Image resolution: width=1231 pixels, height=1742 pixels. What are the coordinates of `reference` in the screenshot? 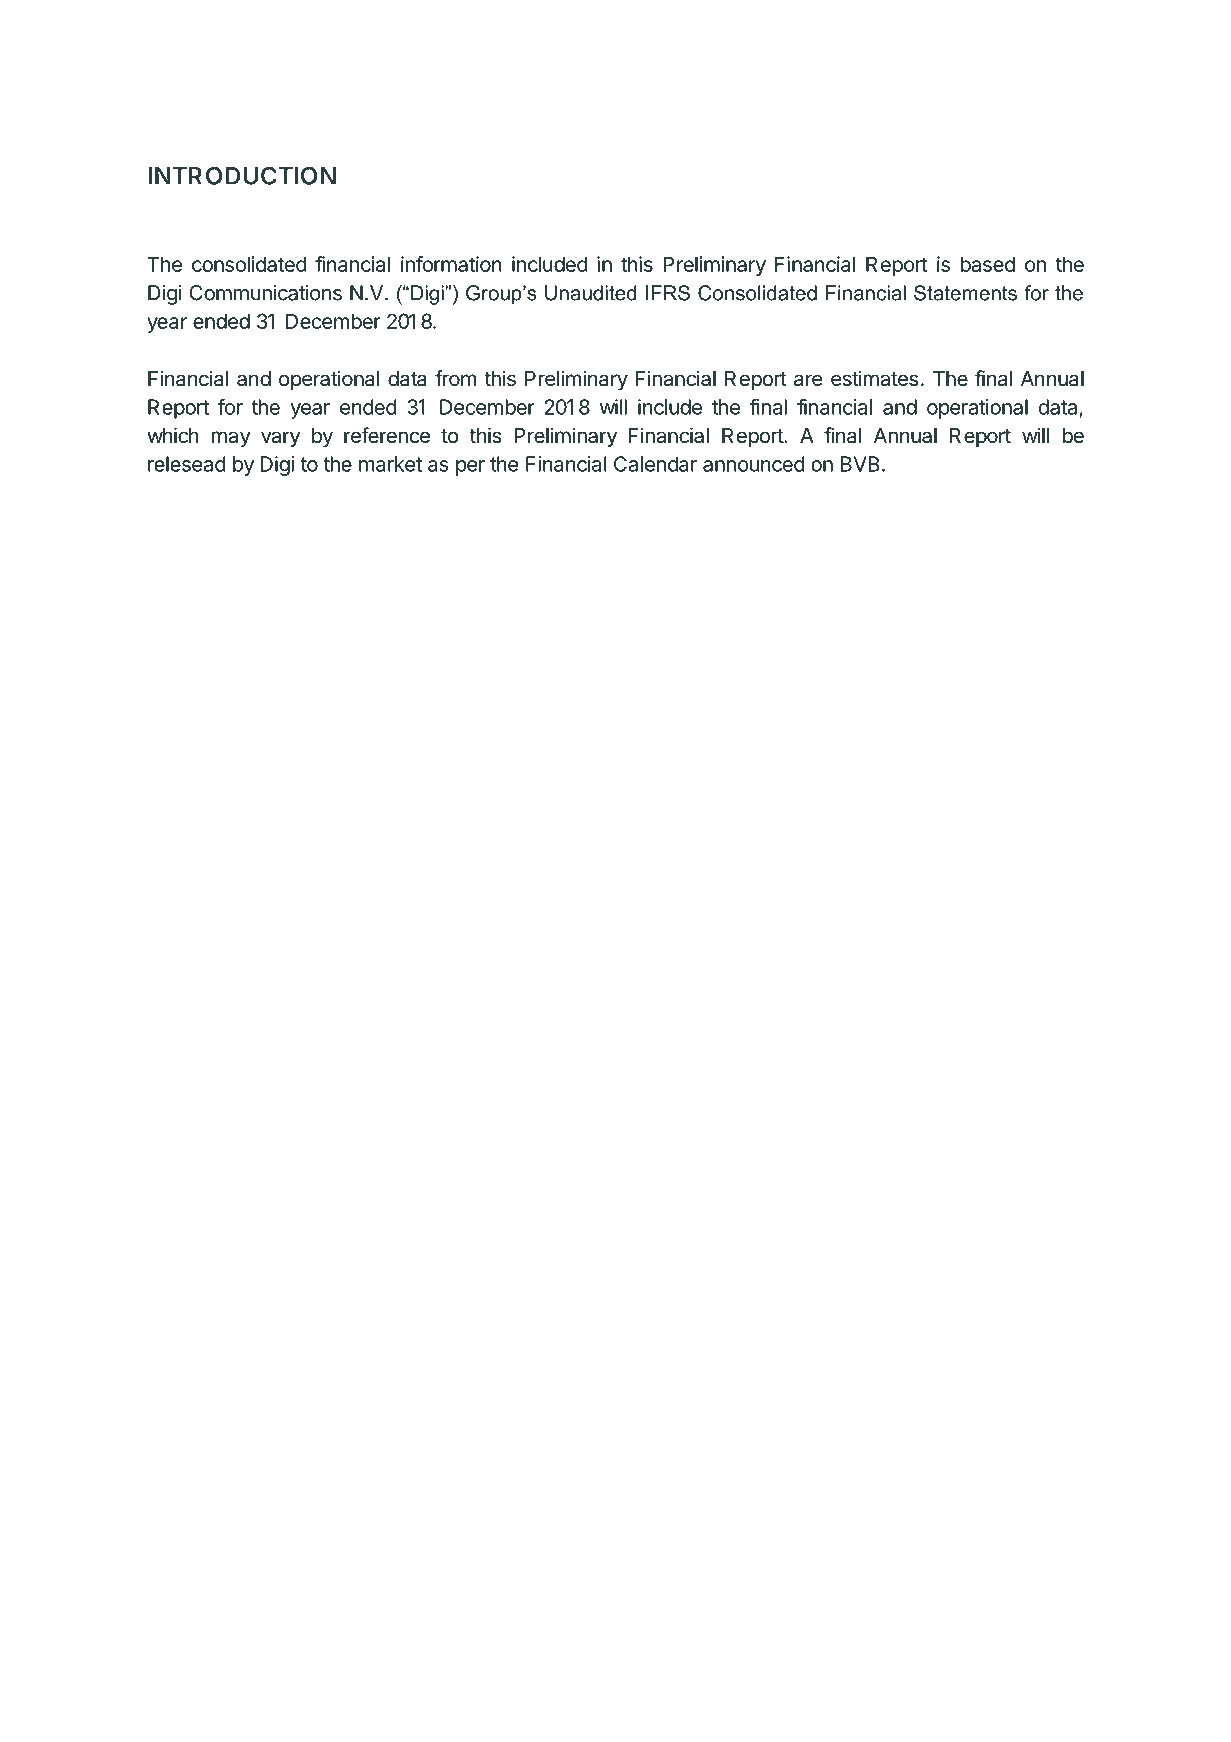 It's located at (387, 435).
